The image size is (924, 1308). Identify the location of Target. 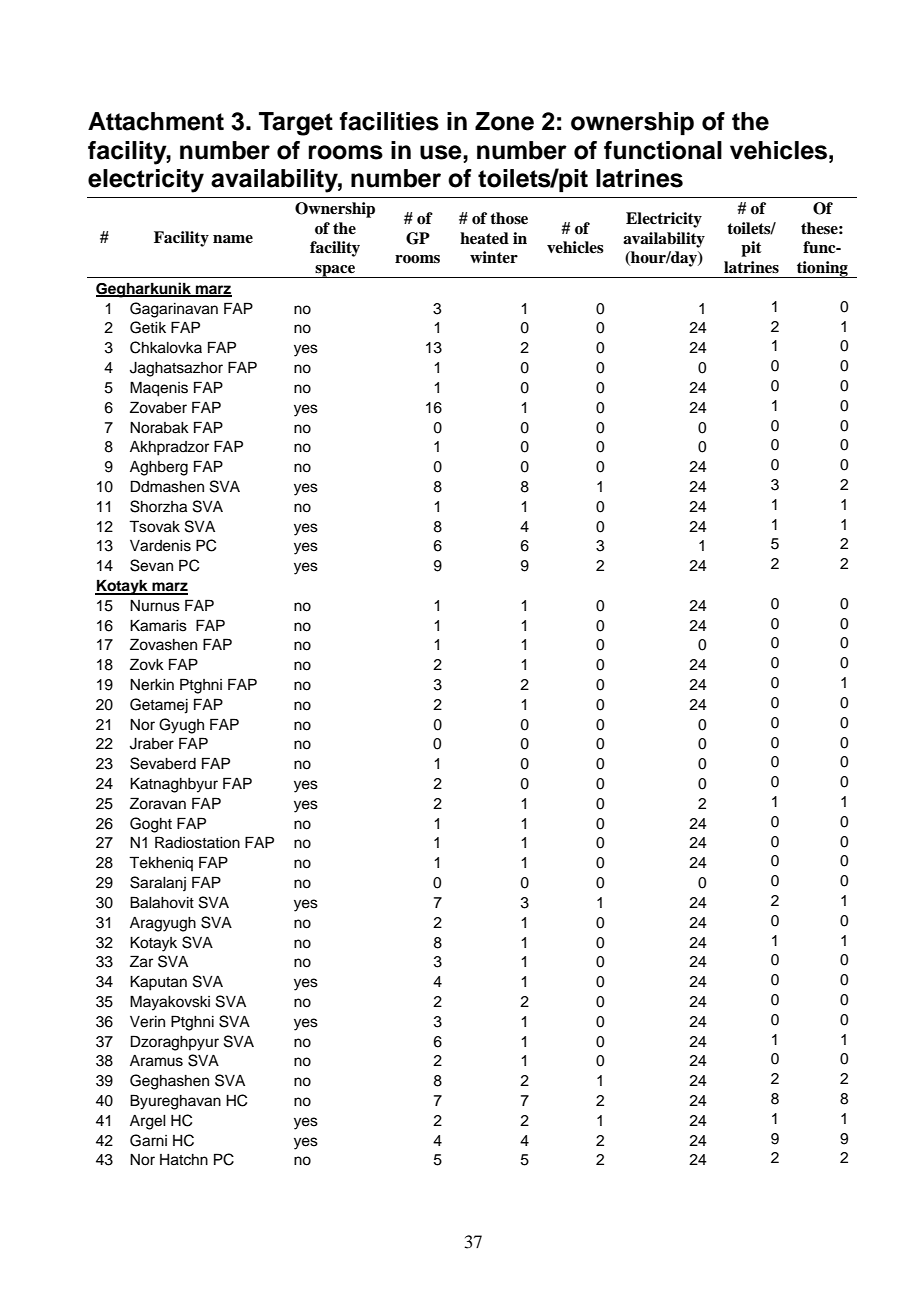
(296, 124).
